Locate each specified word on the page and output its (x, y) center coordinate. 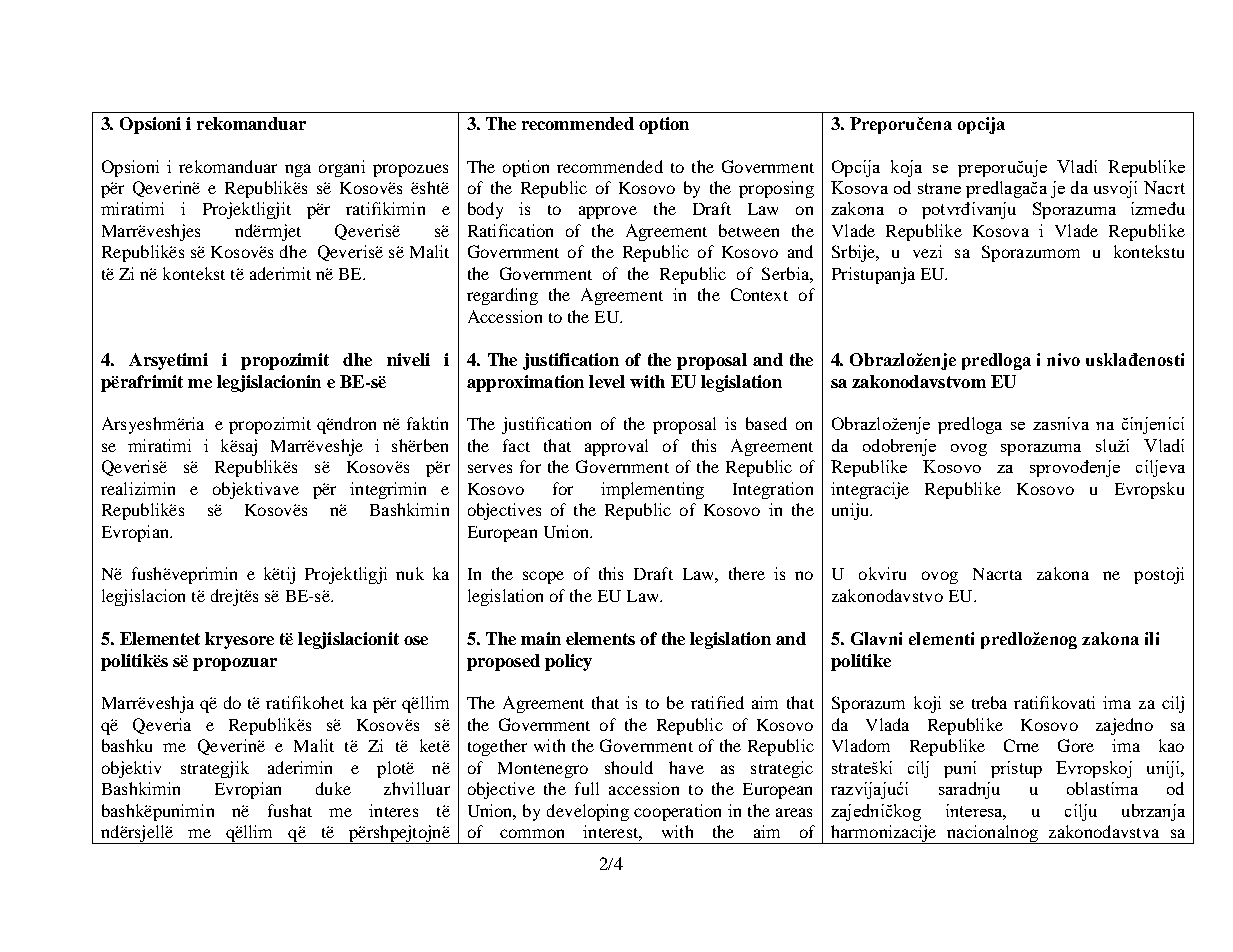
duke (333, 788)
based (766, 423)
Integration (773, 490)
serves (490, 468)
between (749, 230)
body (485, 210)
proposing (776, 189)
